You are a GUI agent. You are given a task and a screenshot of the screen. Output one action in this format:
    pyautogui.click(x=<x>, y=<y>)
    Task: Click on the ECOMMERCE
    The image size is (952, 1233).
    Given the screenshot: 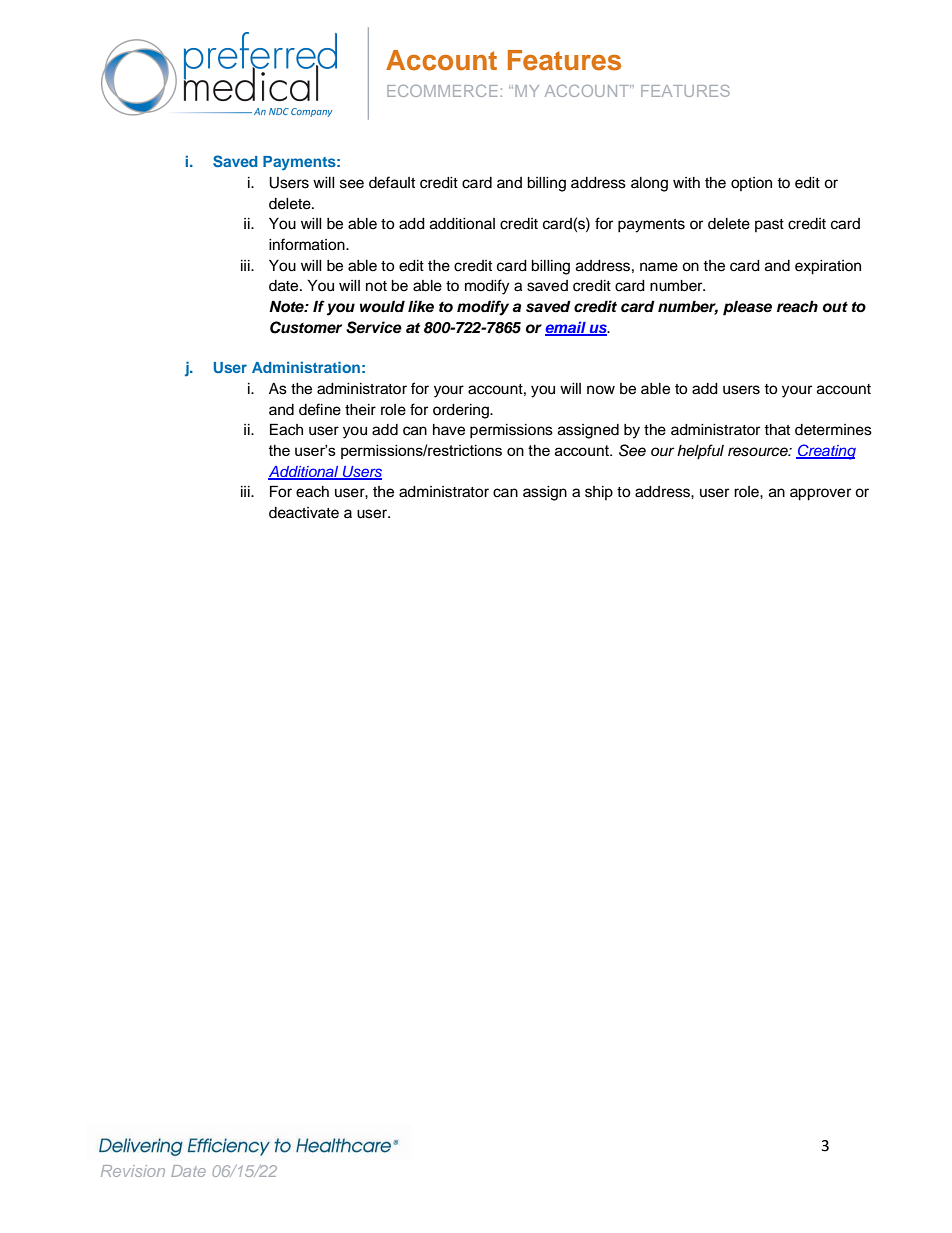 What is the action you would take?
    pyautogui.click(x=442, y=91)
